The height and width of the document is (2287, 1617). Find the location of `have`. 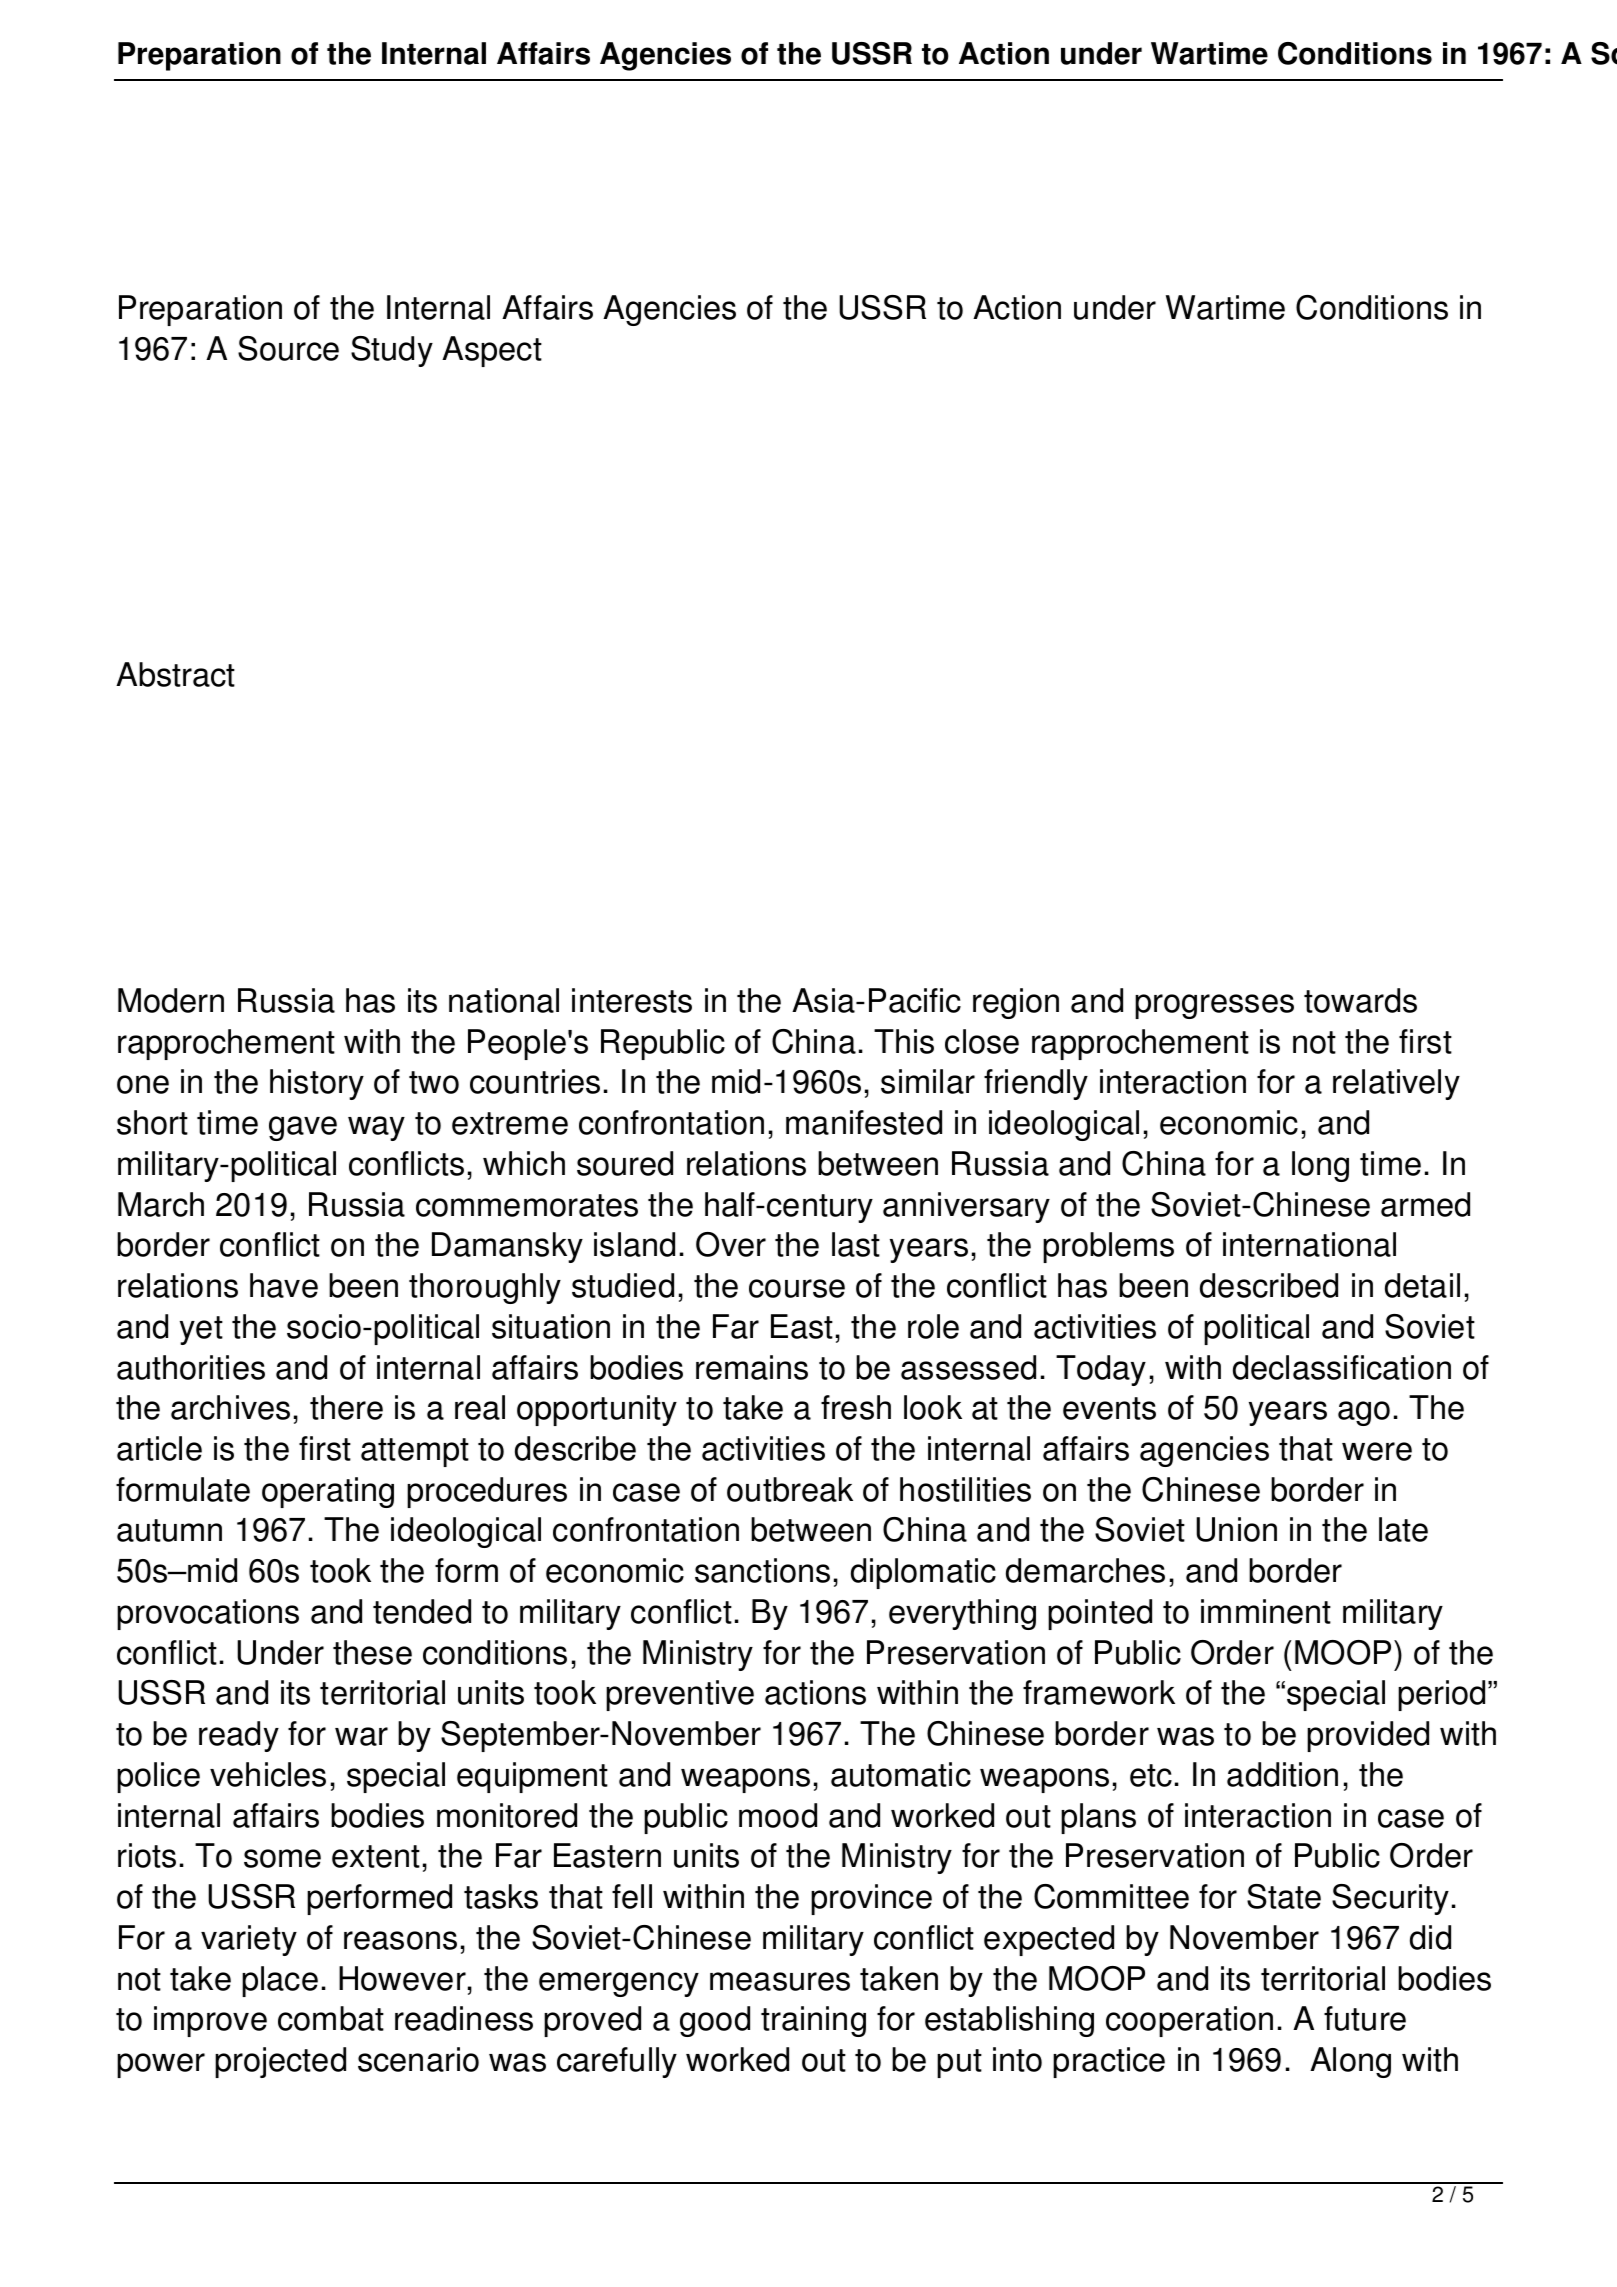

have is located at coordinates (284, 1285).
